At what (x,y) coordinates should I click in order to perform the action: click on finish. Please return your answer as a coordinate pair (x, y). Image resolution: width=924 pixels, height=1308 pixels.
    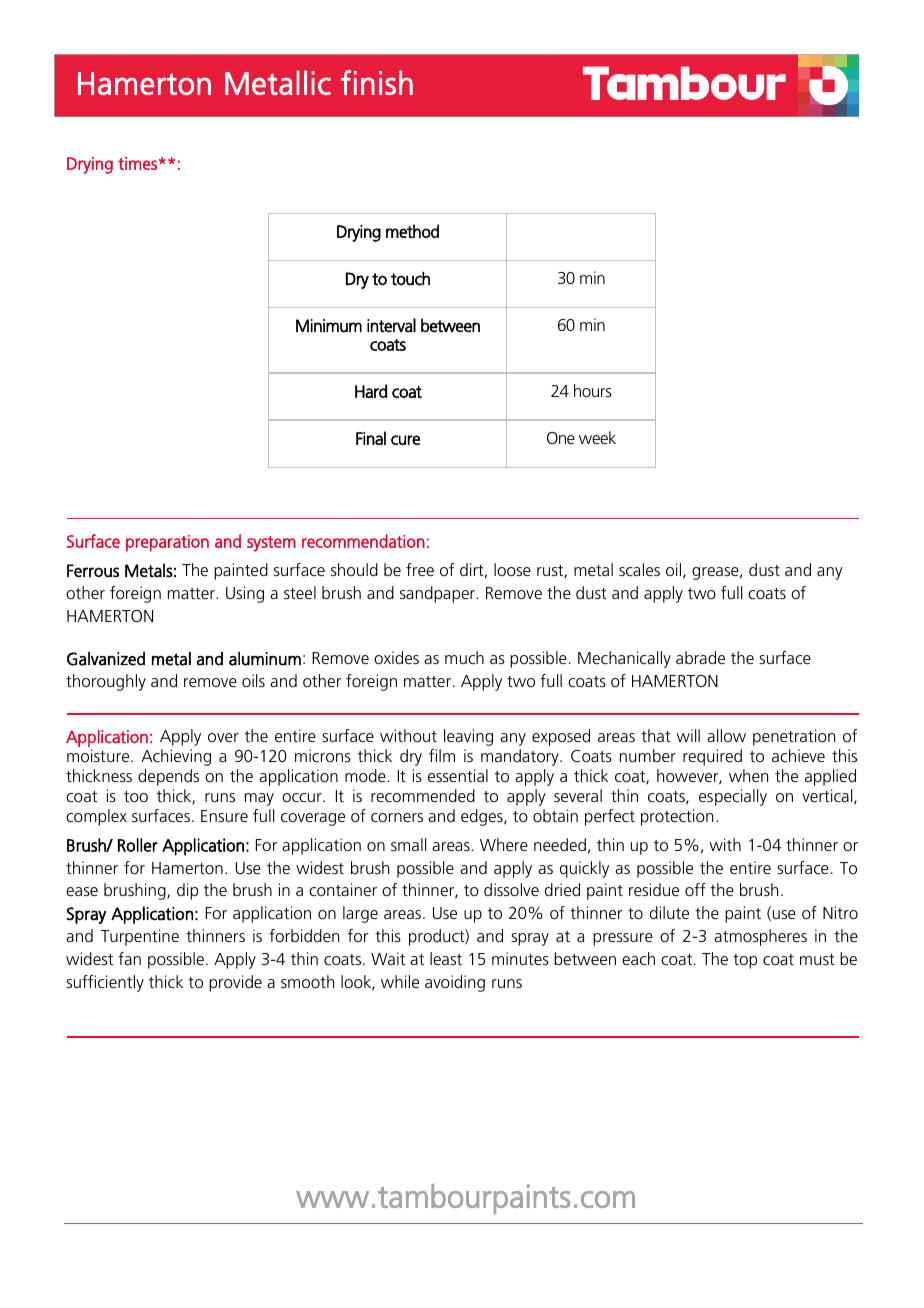
    Looking at the image, I should click on (377, 82).
